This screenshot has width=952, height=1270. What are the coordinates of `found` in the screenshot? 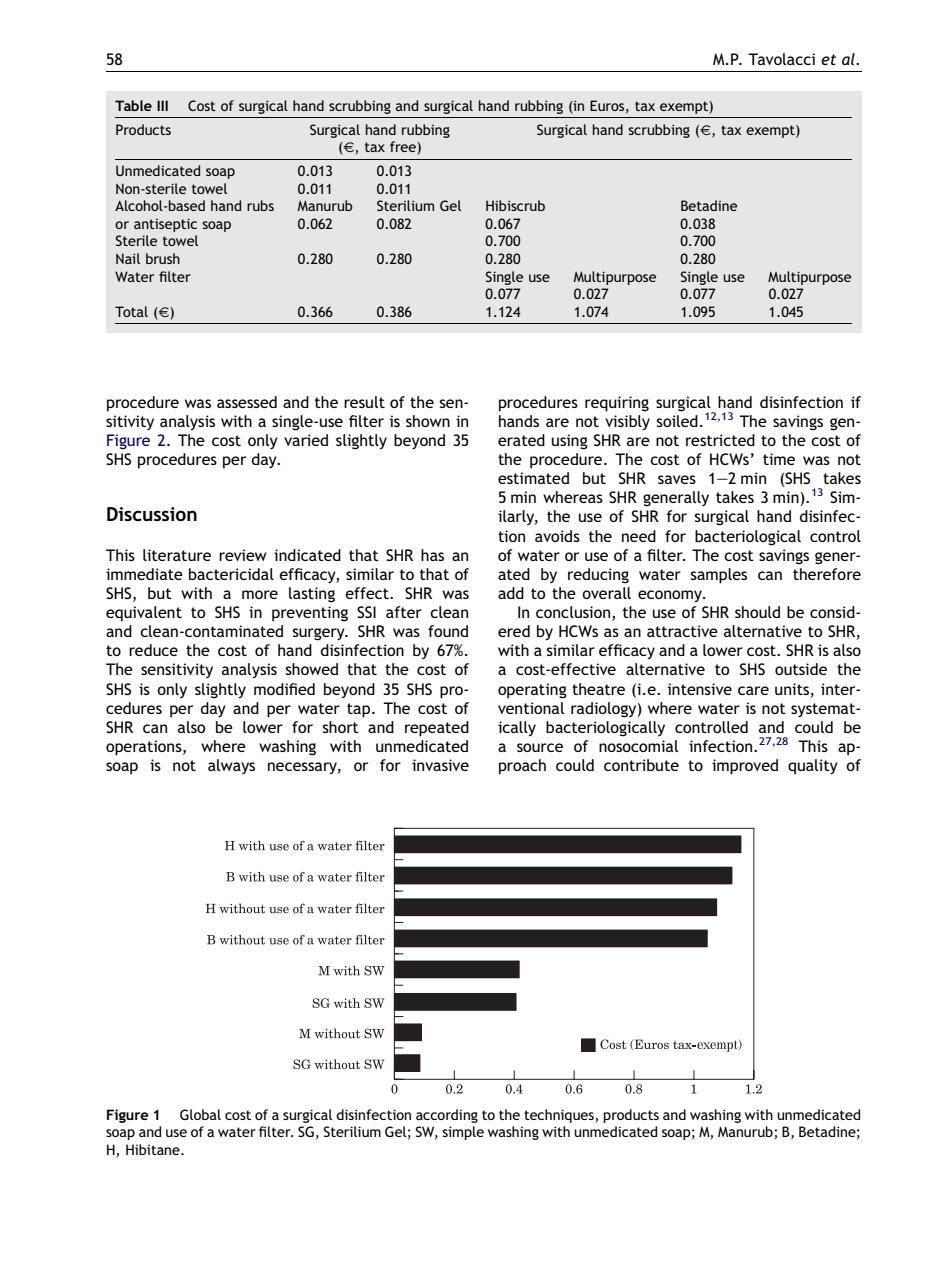 It's located at (448, 631).
